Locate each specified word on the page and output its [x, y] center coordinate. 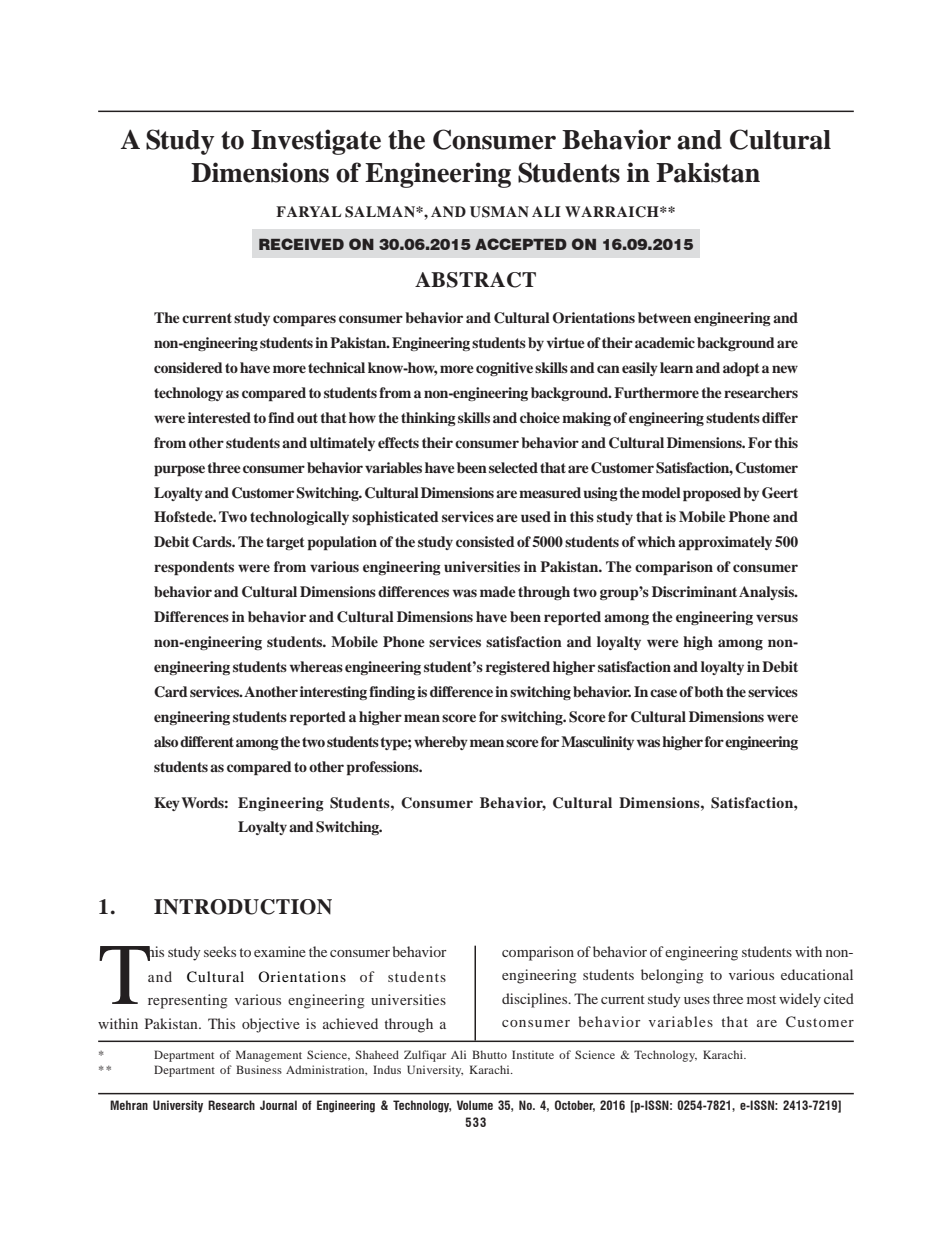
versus [777, 618]
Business [259, 1069]
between [664, 317]
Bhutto [489, 1054]
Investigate [316, 142]
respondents [194, 568]
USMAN [499, 212]
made [498, 591]
